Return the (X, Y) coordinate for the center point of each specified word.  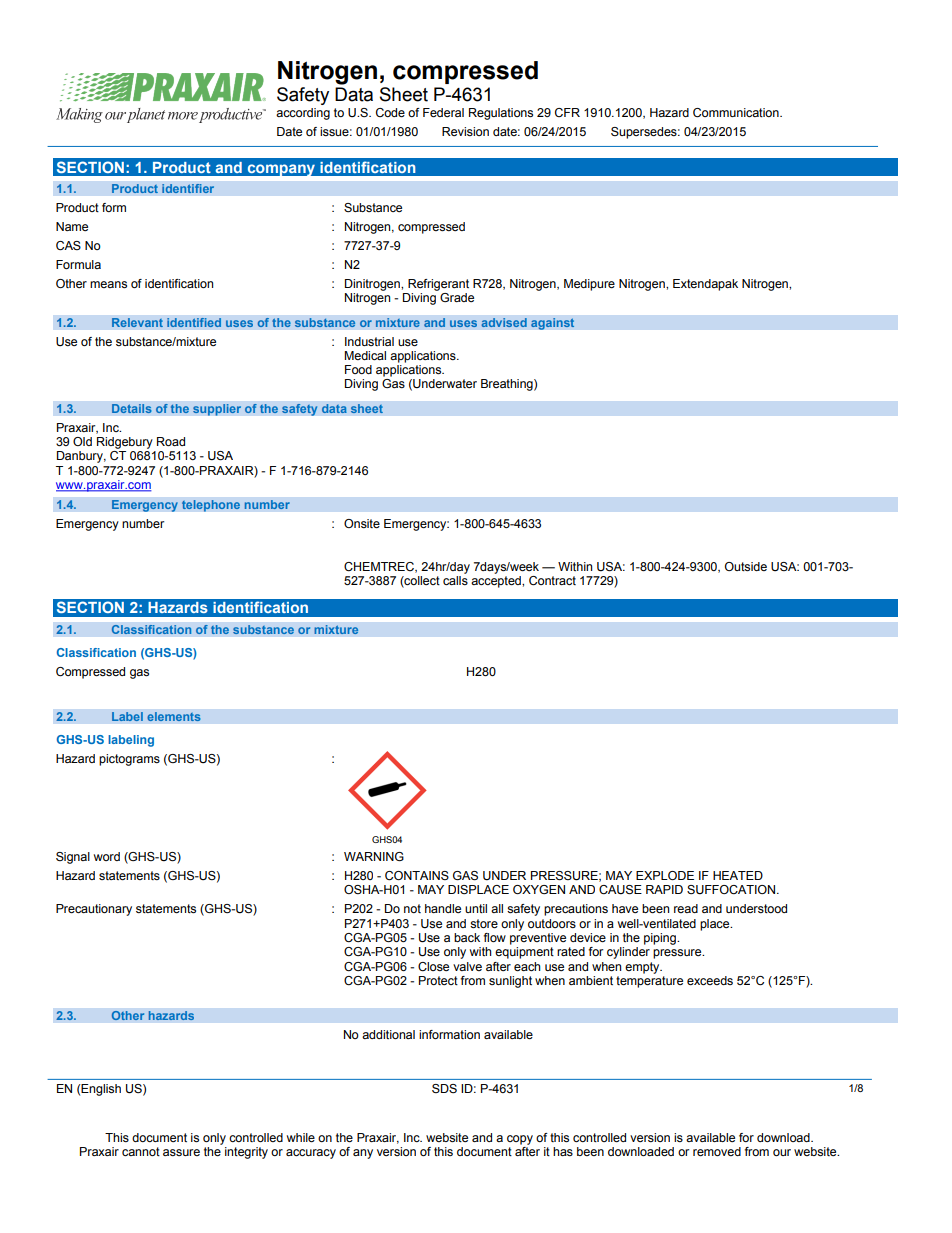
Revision (465, 131)
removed (717, 1151)
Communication (737, 113)
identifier (188, 188)
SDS (444, 1088)
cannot (141, 1151)
